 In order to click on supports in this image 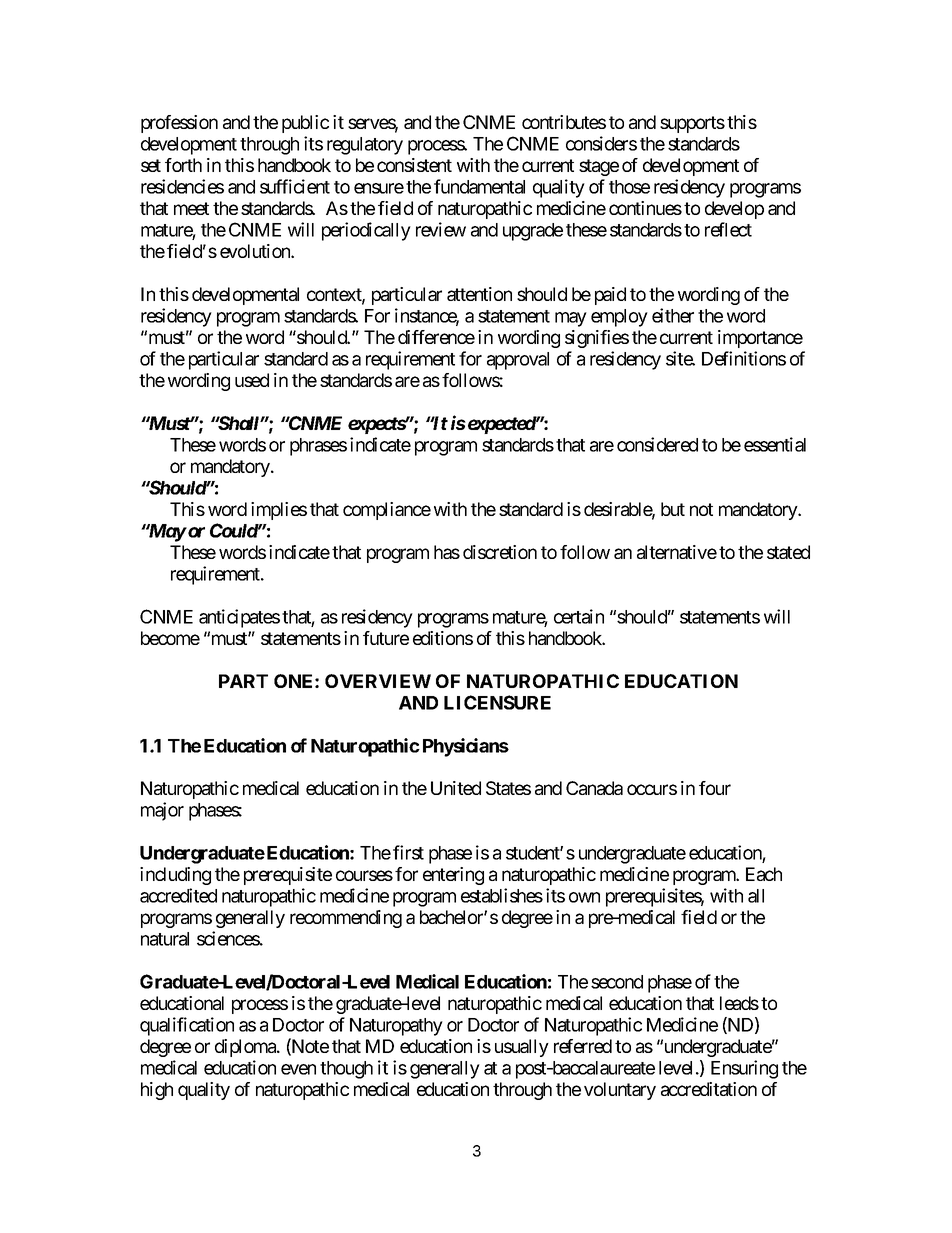, I will do `click(692, 124)`.
